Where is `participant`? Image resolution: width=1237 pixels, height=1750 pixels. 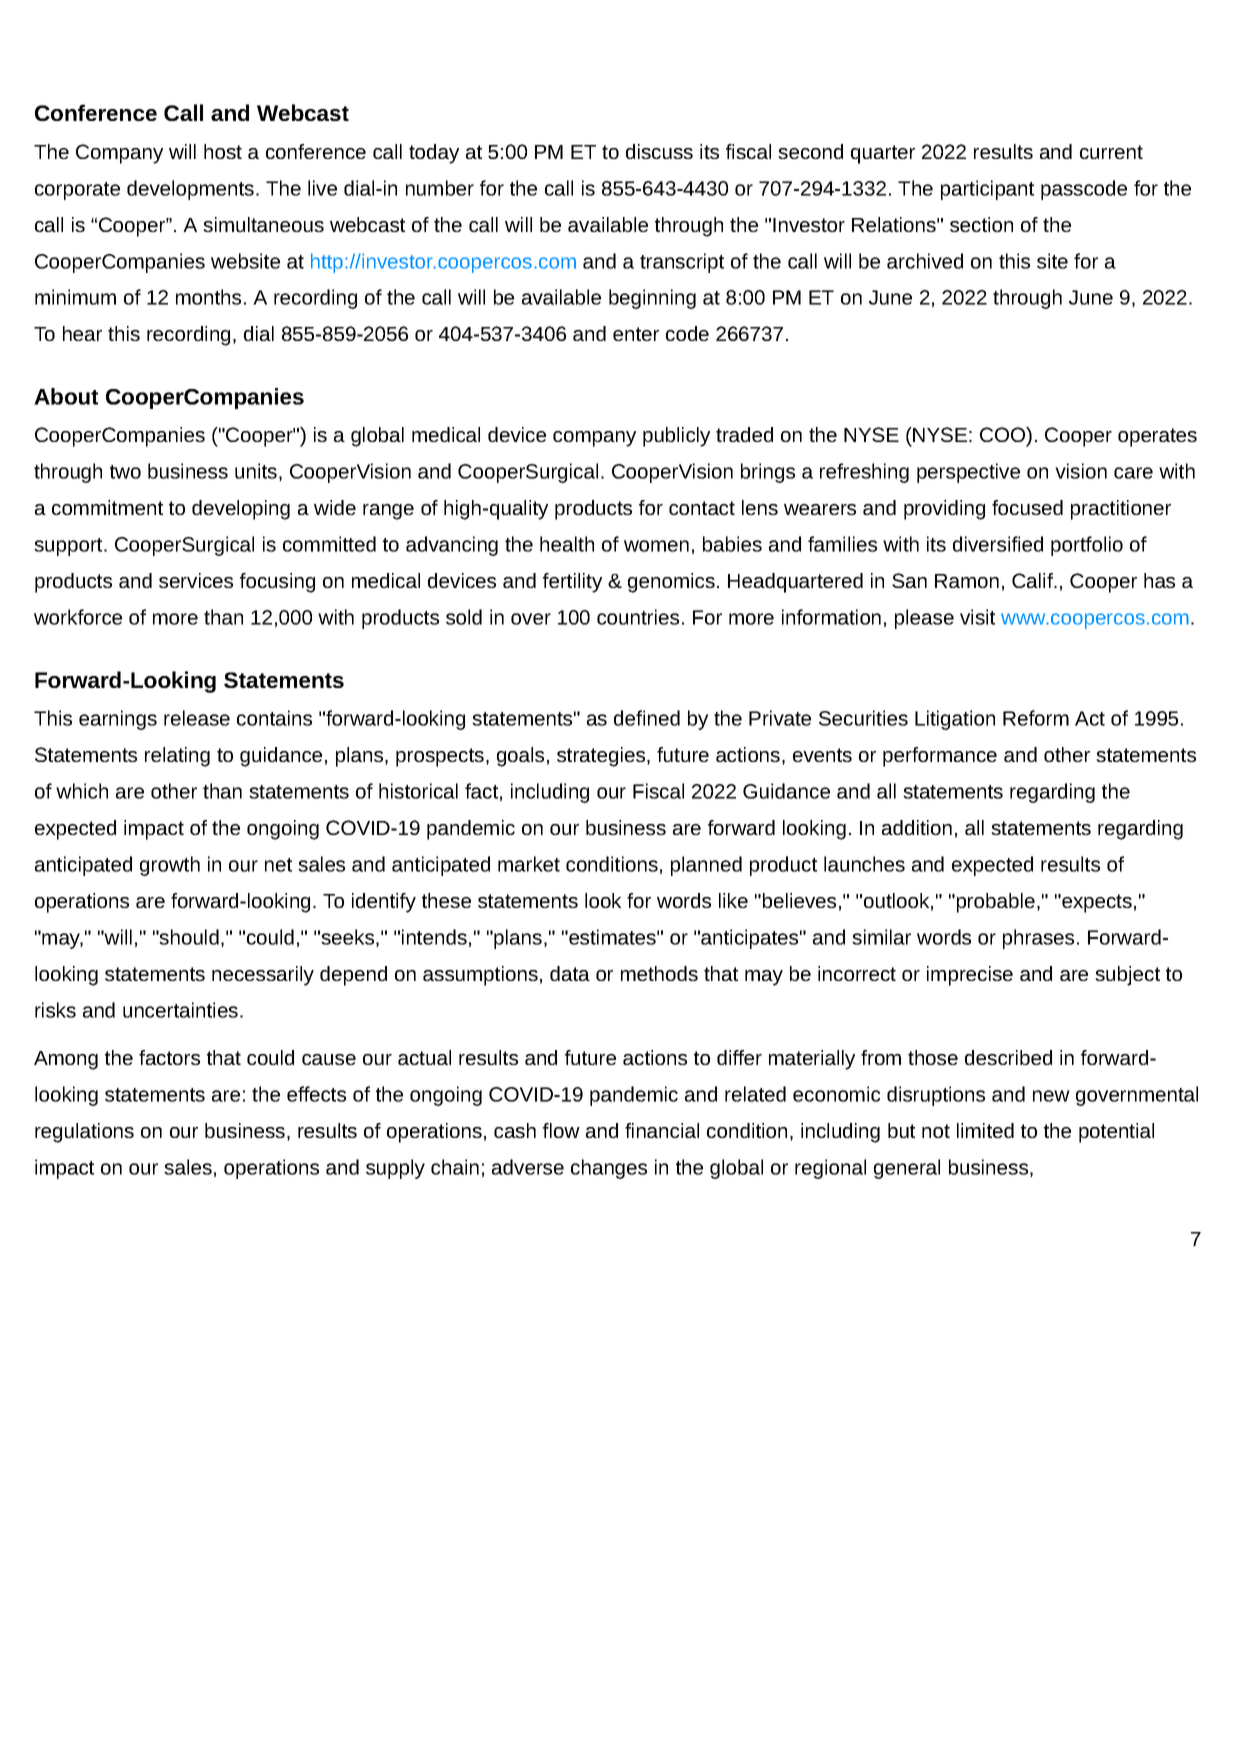
participant is located at coordinates (987, 190).
